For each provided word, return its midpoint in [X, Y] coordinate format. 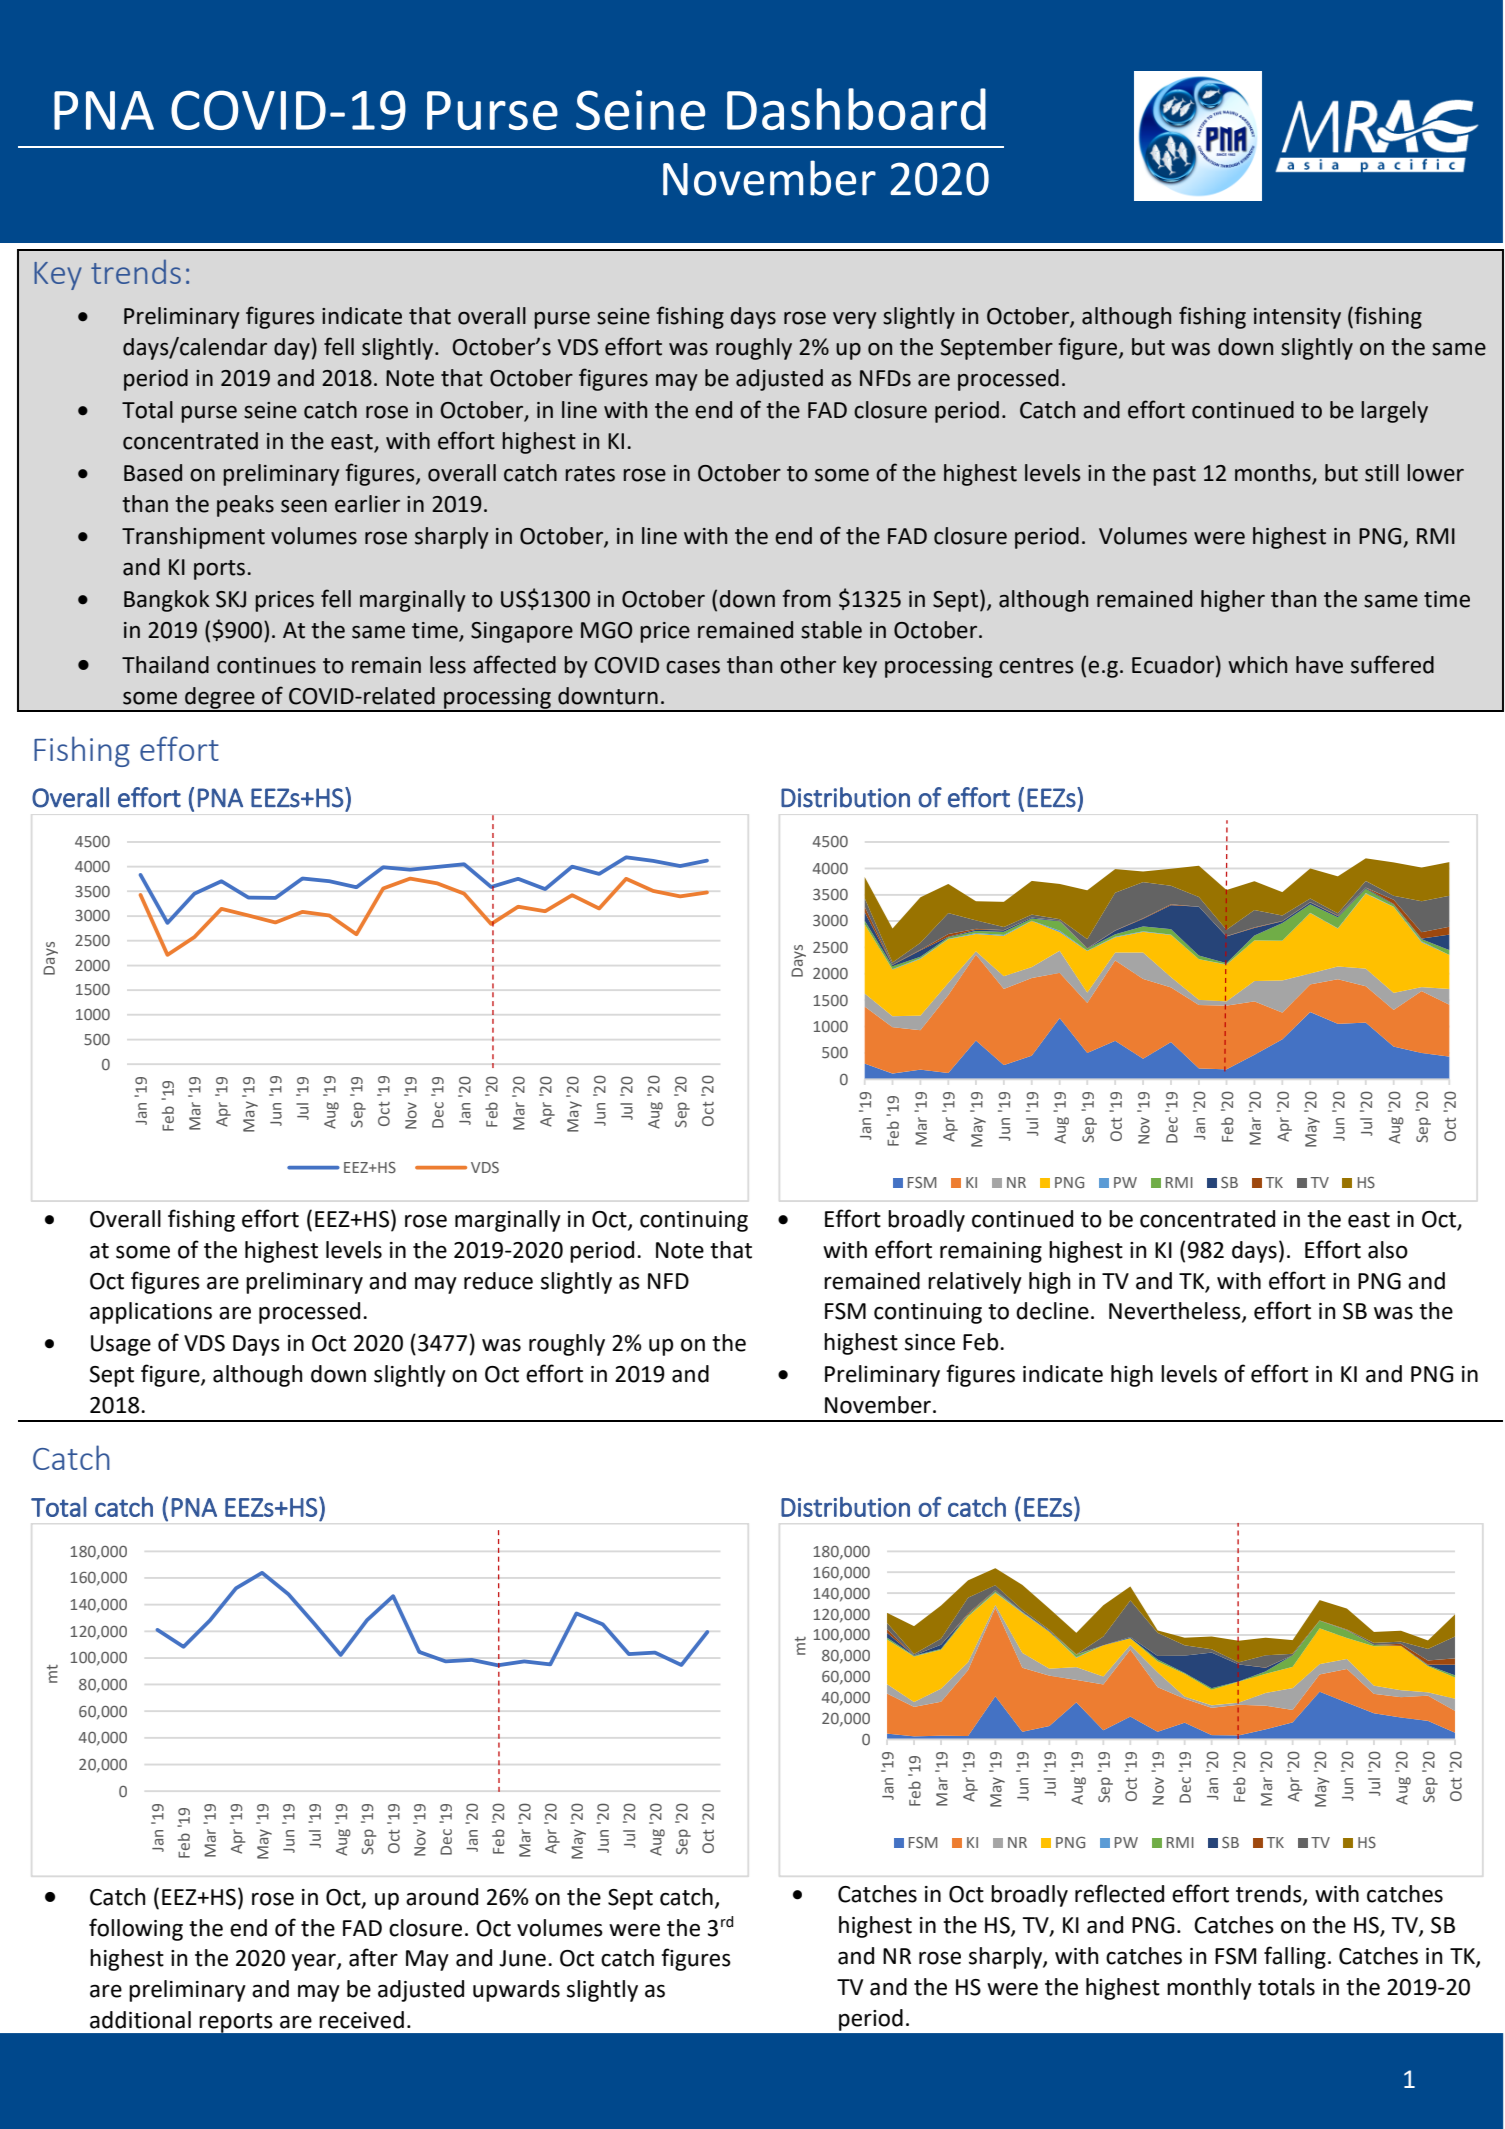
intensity [1297, 318]
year [314, 1962]
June [522, 1958]
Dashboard [856, 109]
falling [1295, 1957]
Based [153, 473]
